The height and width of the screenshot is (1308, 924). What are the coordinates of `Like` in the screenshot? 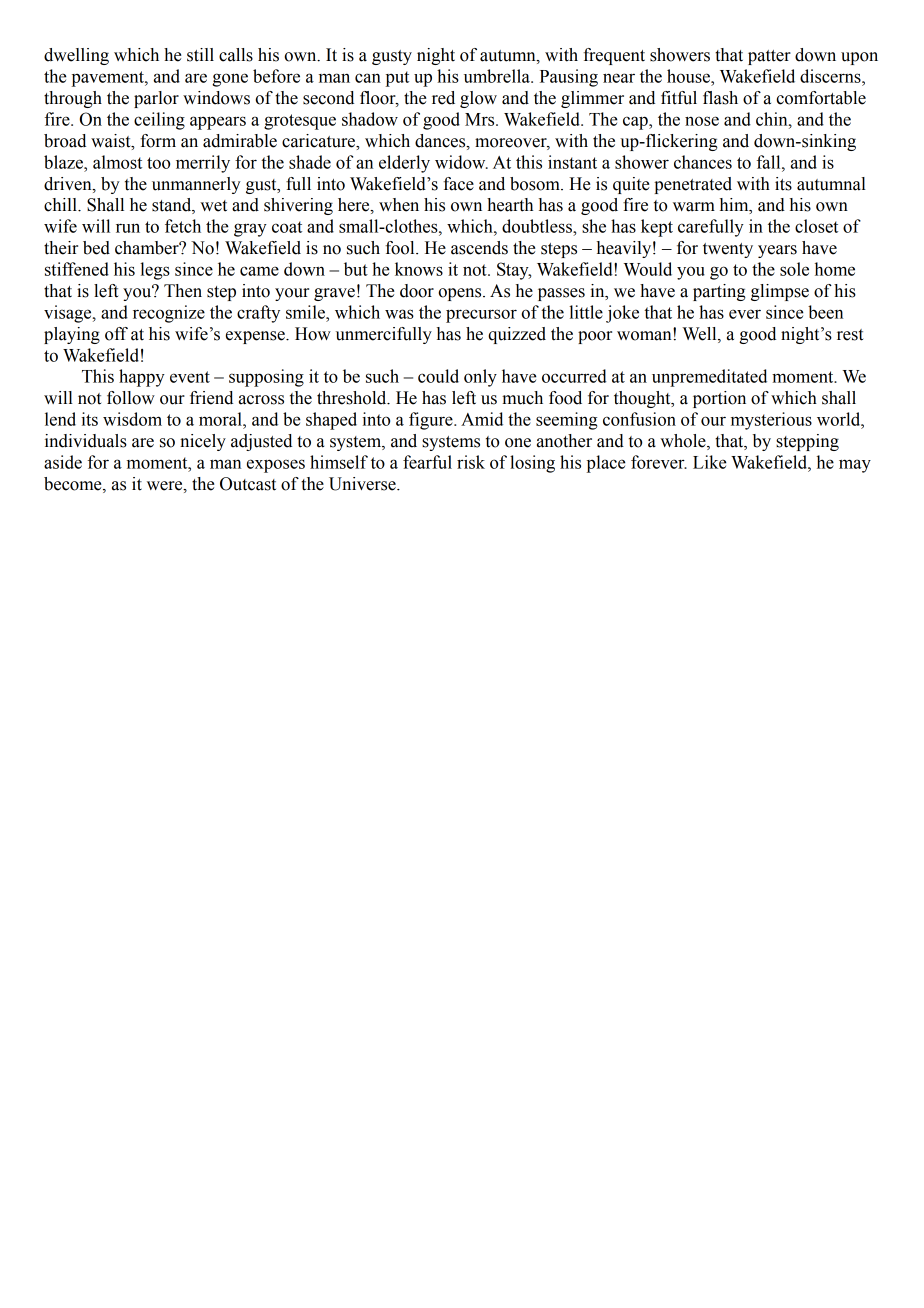 It's located at (710, 462).
